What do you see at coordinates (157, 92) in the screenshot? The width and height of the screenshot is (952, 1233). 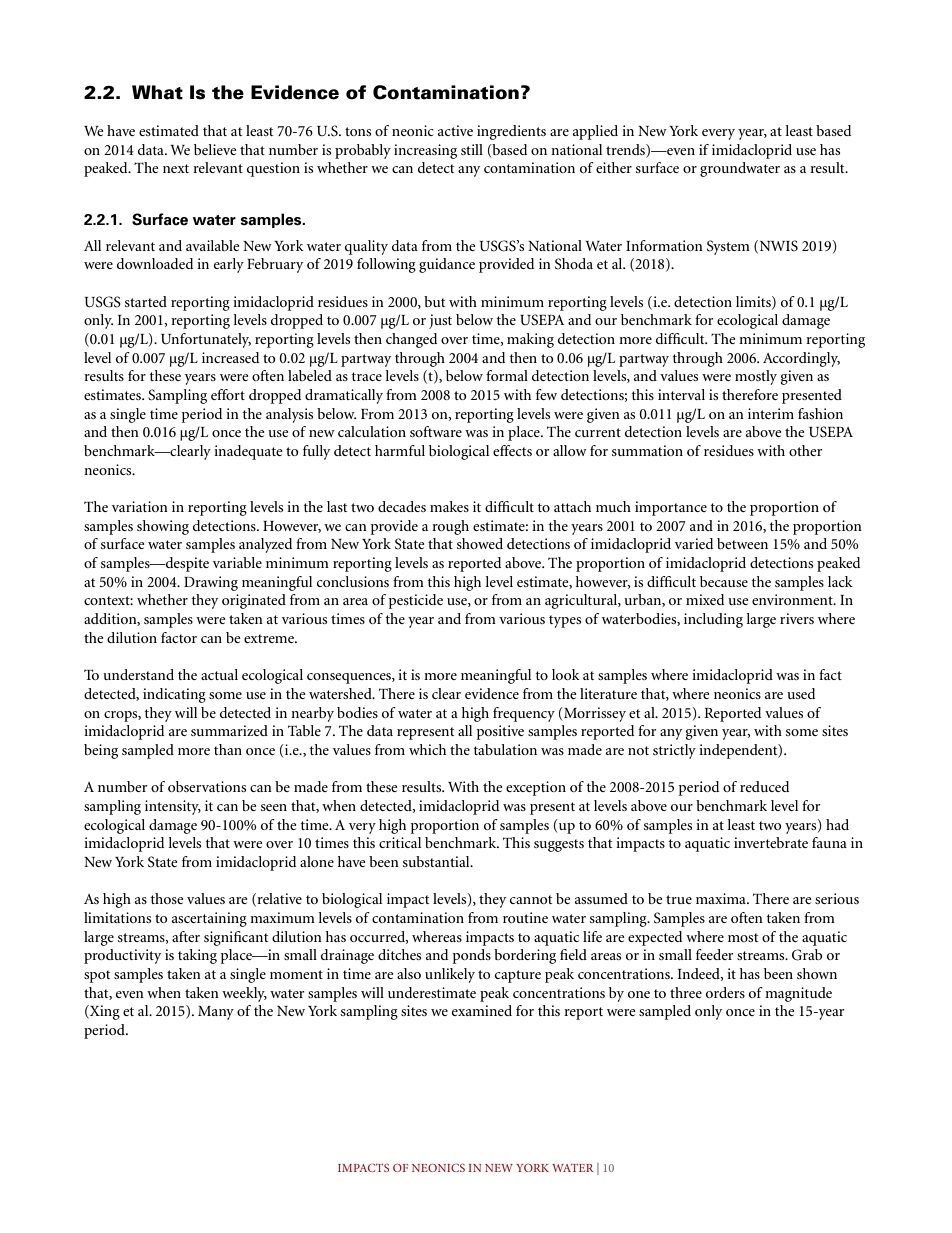 I see `What` at bounding box center [157, 92].
